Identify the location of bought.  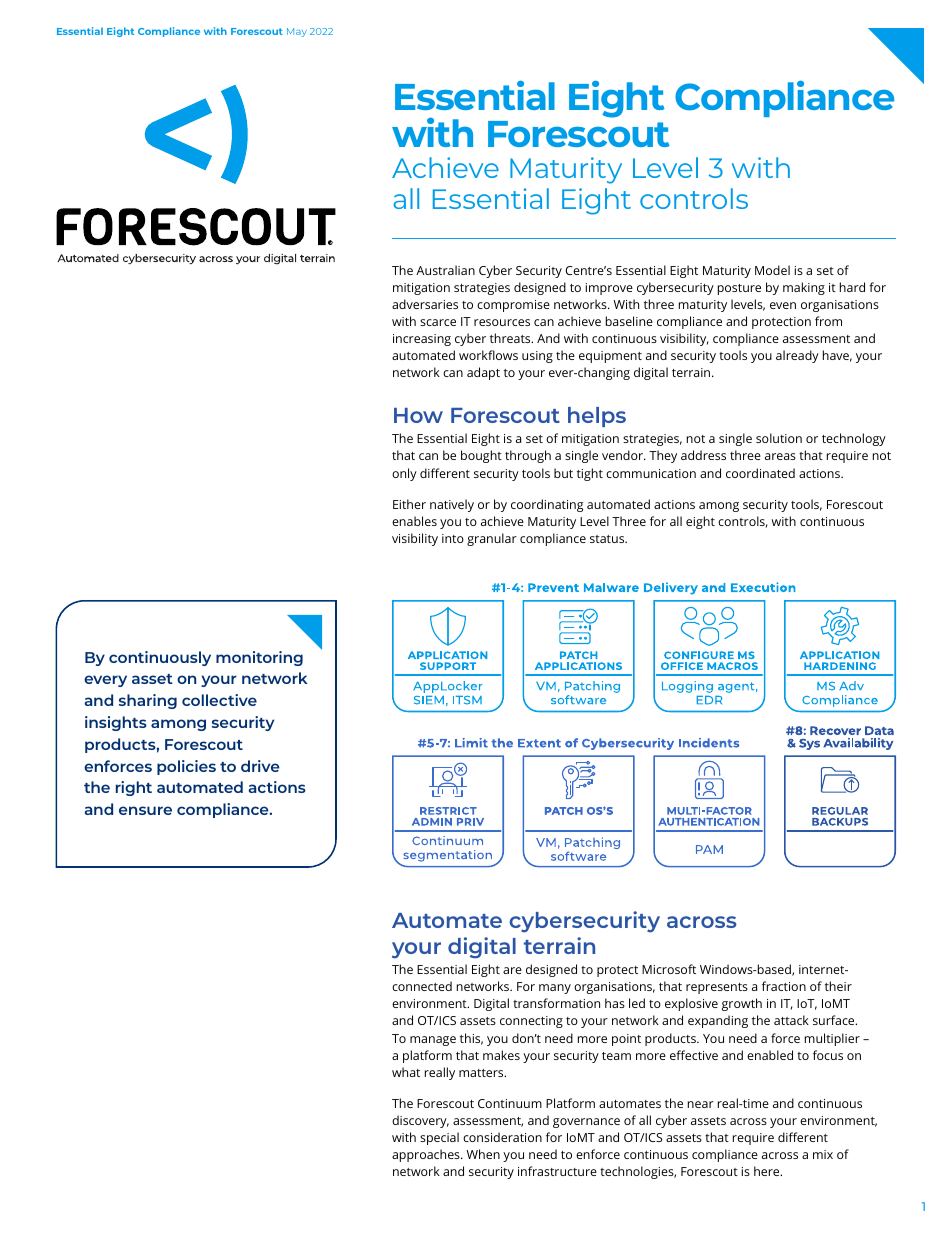
(481, 456).
